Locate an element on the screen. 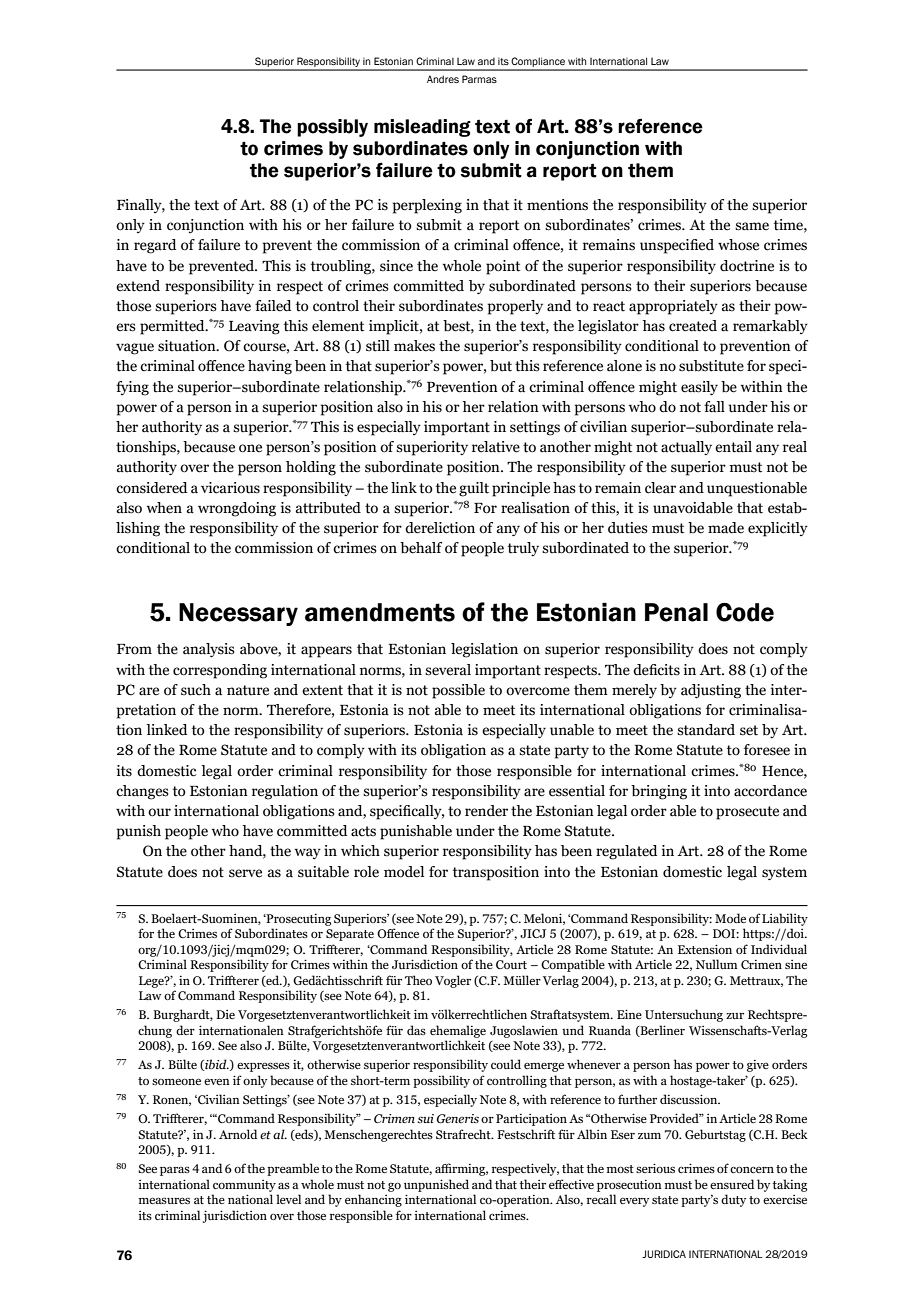  entail is located at coordinates (733, 447).
